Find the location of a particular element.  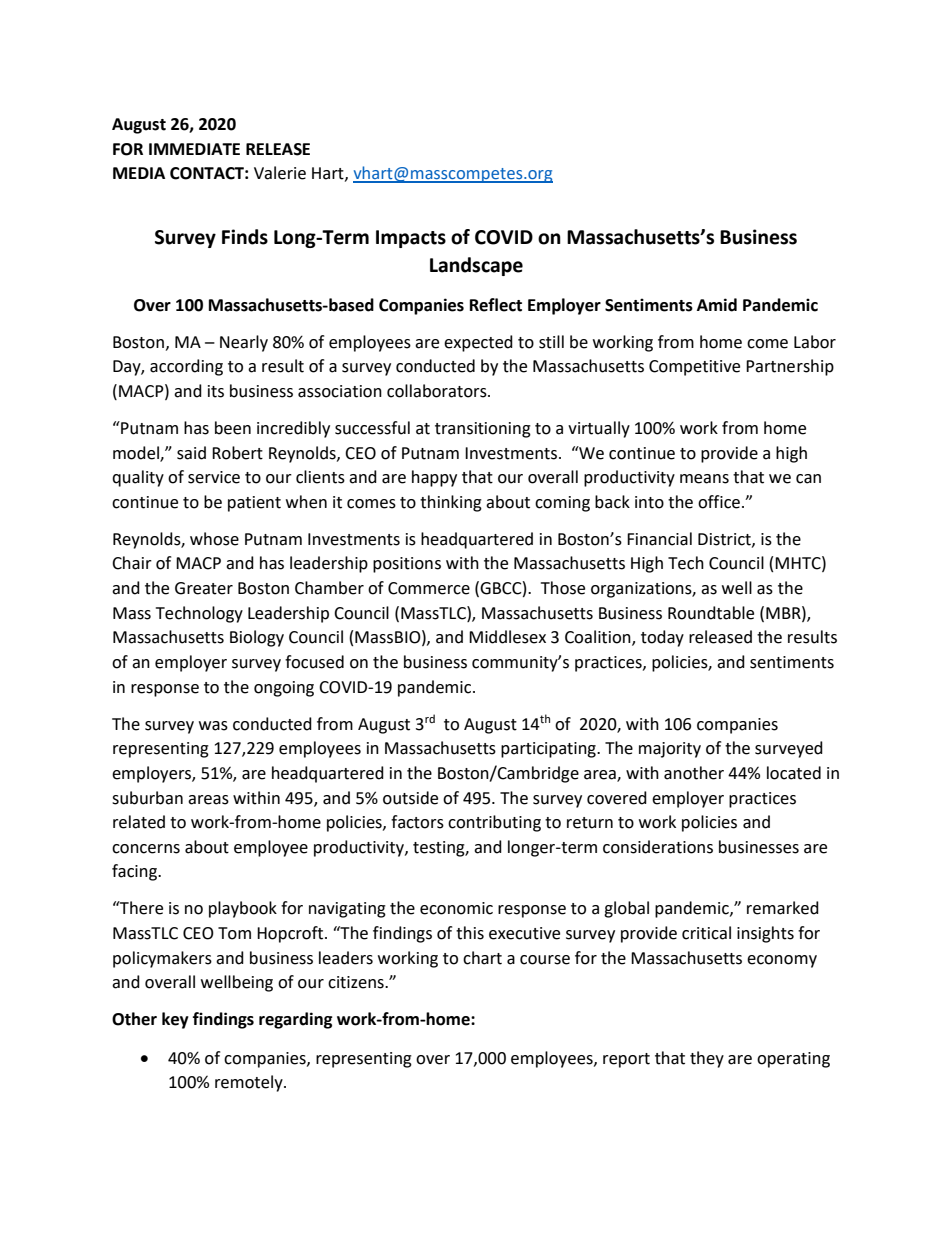

Middlesex is located at coordinates (507, 637).
